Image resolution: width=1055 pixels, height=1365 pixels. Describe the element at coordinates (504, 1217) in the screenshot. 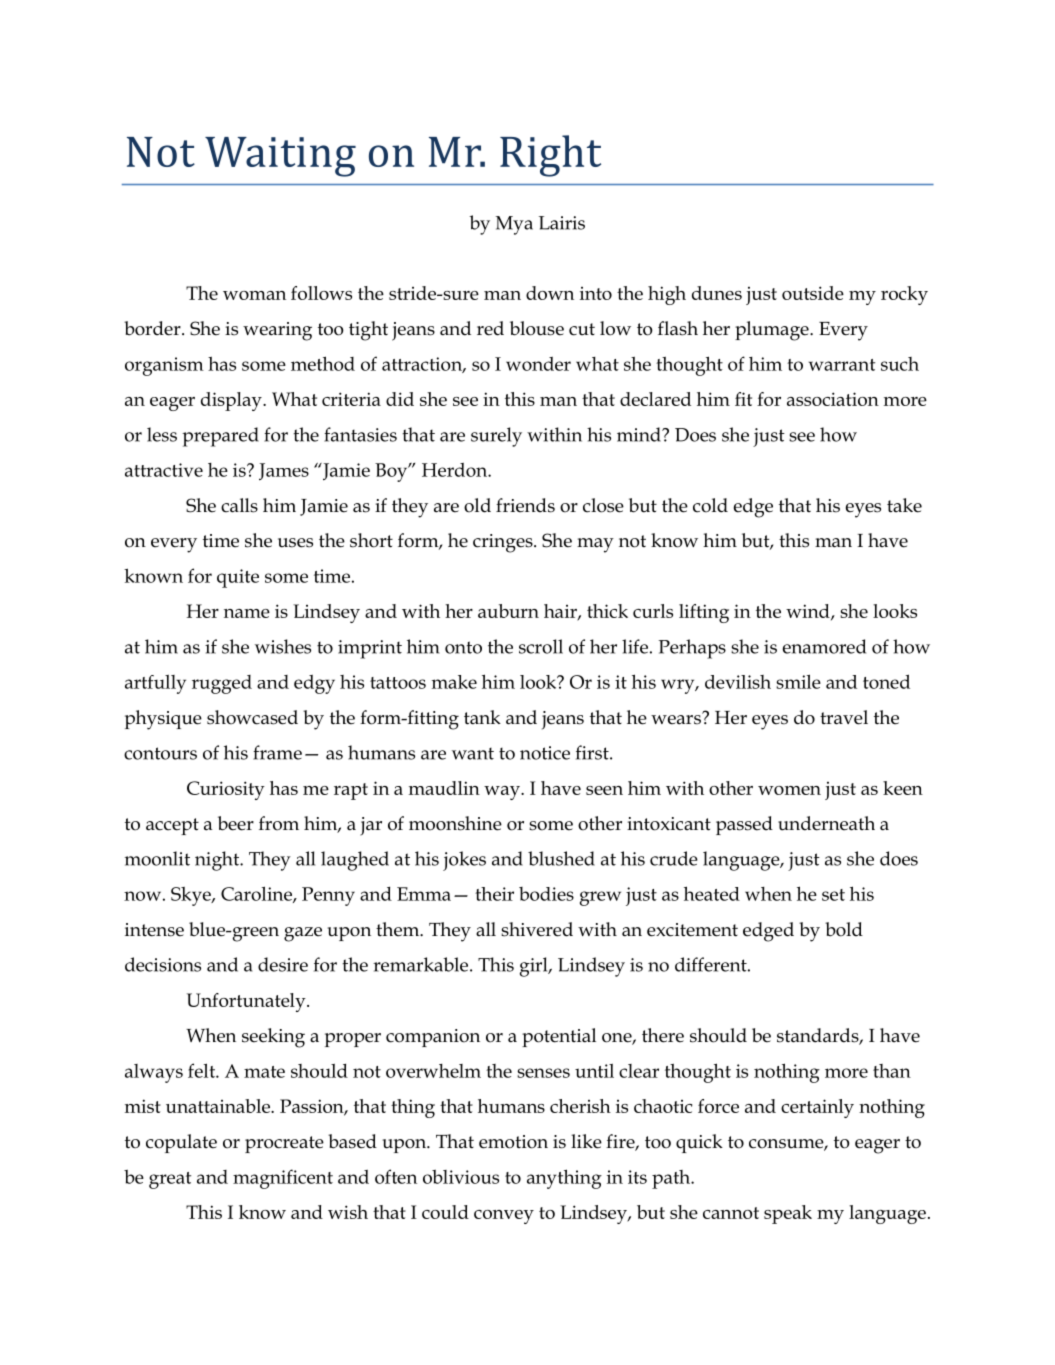

I see `convey` at that location.
